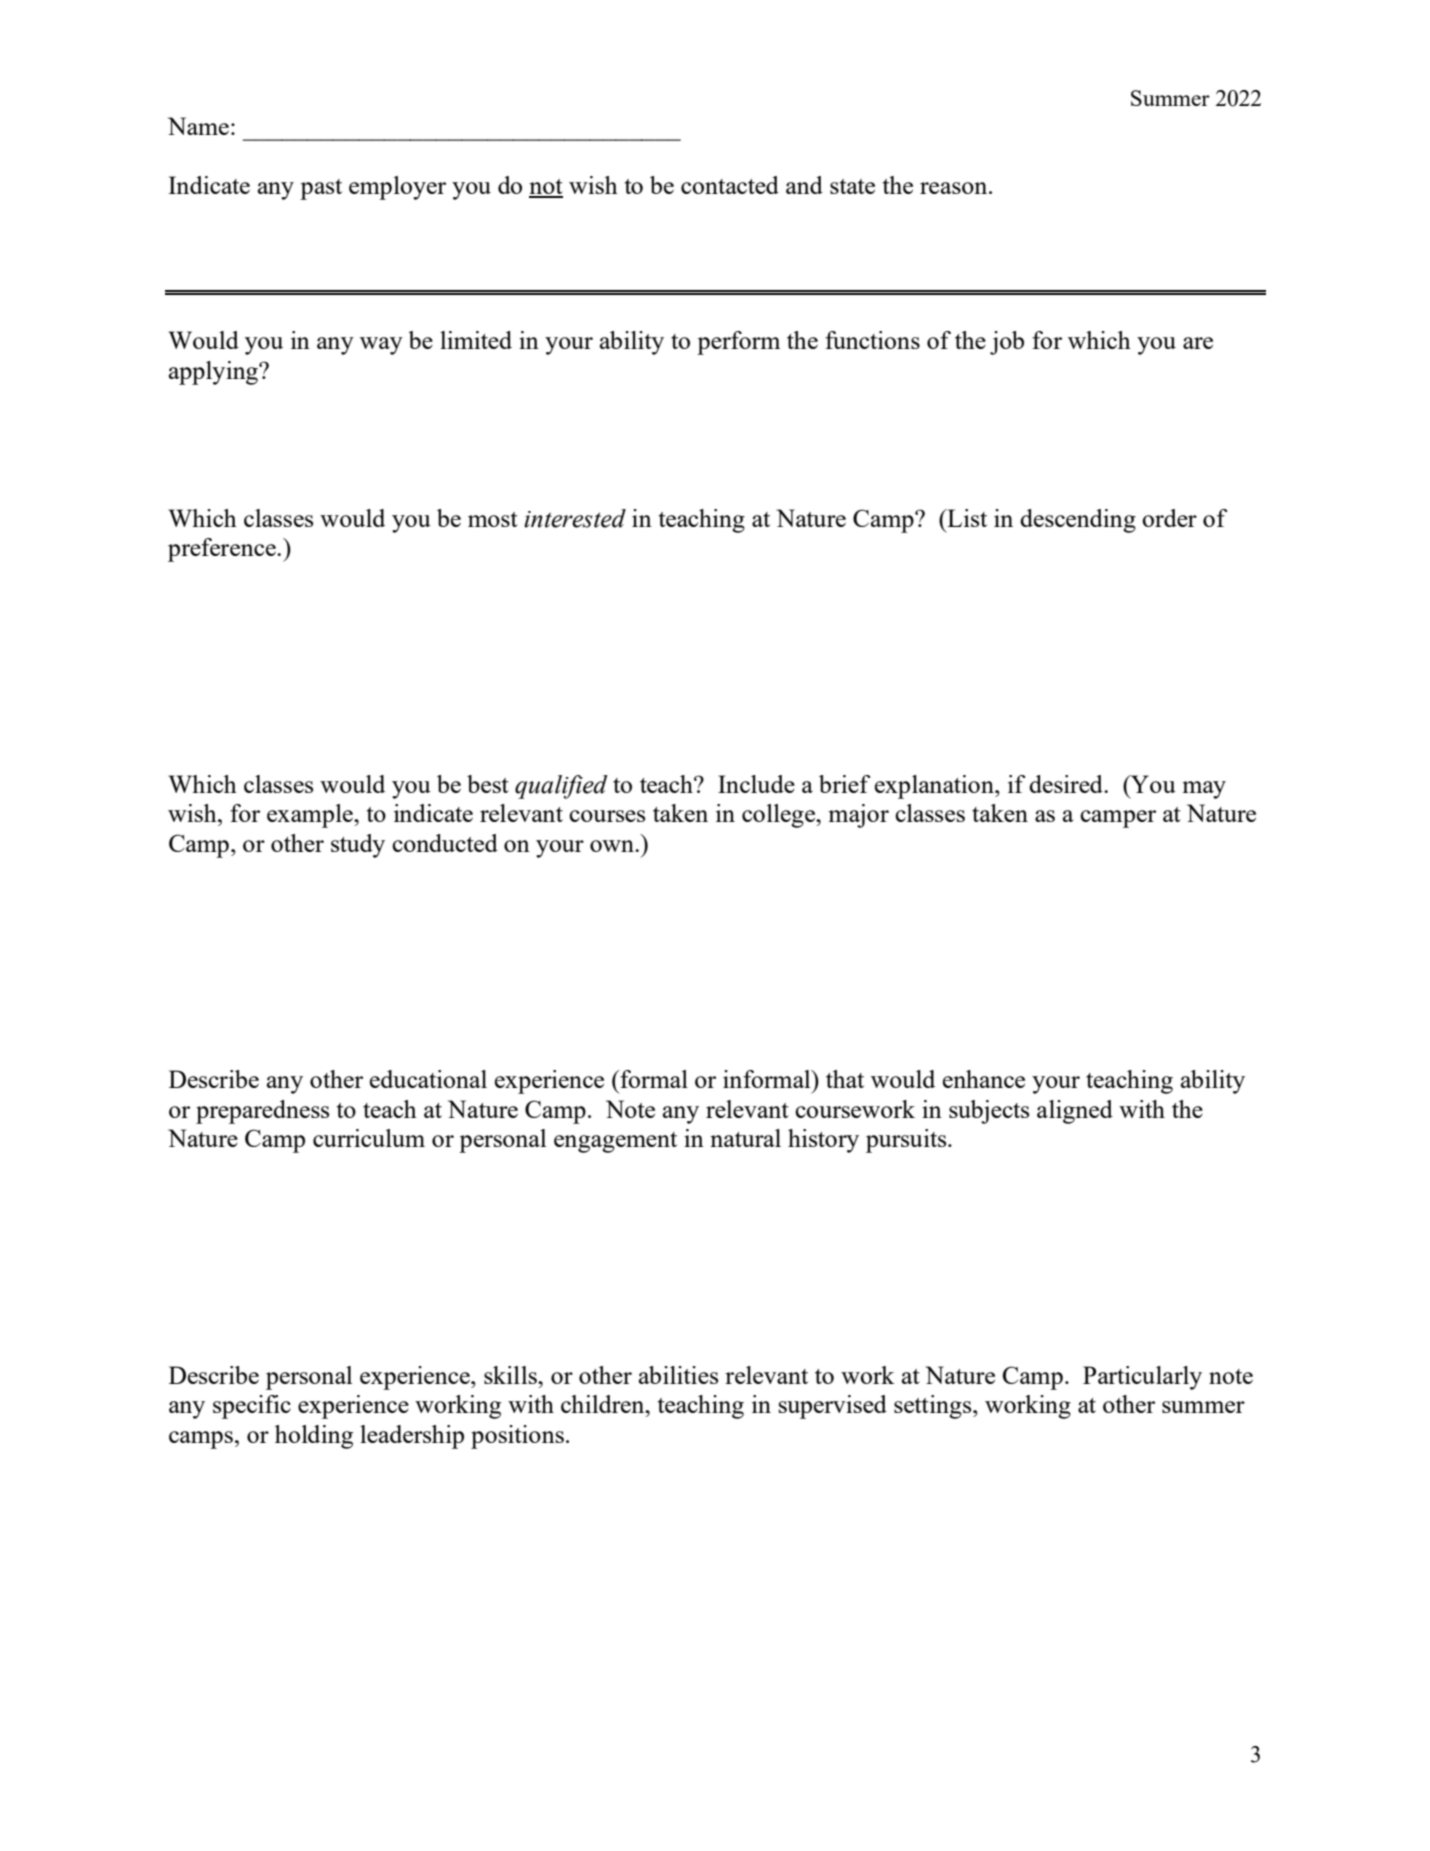  I want to click on holding, so click(314, 1437).
